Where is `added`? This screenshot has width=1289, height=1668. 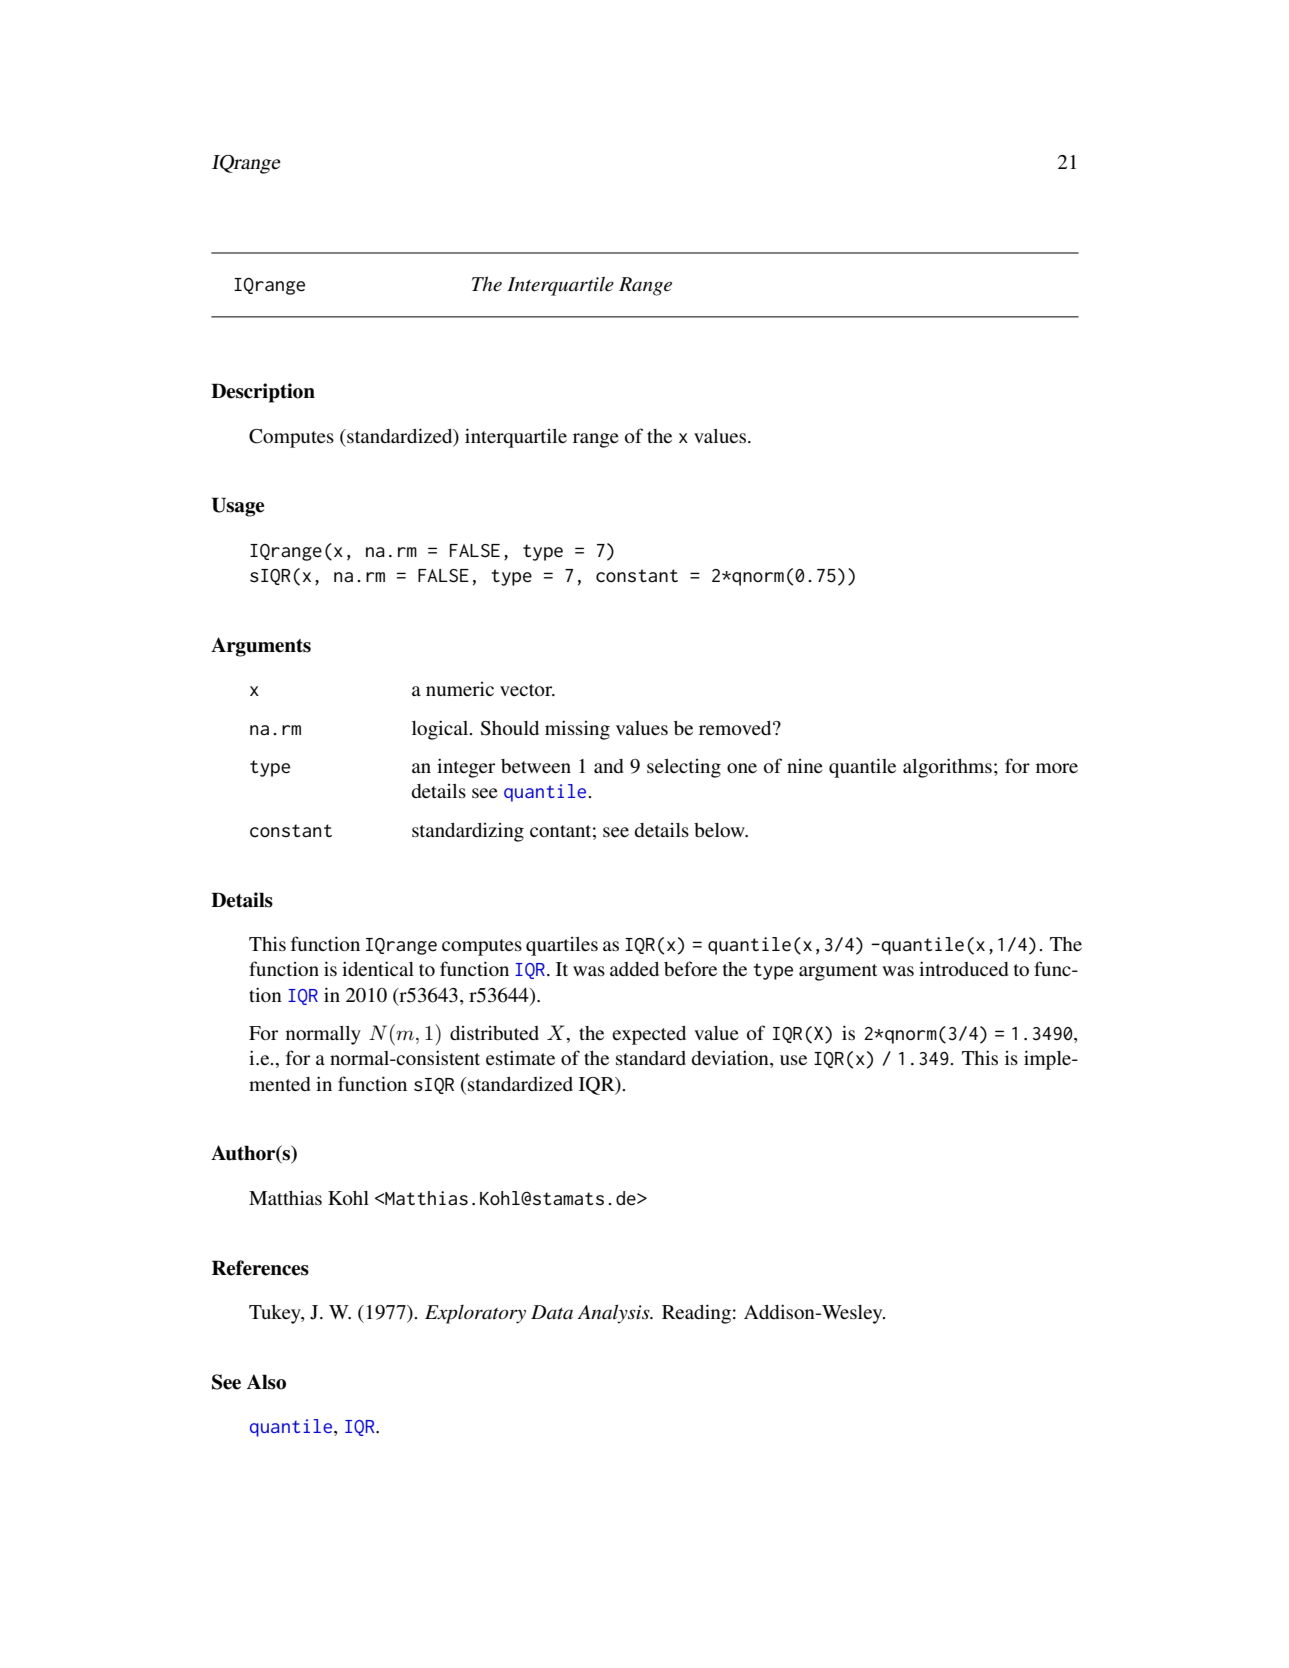
added is located at coordinates (634, 969).
